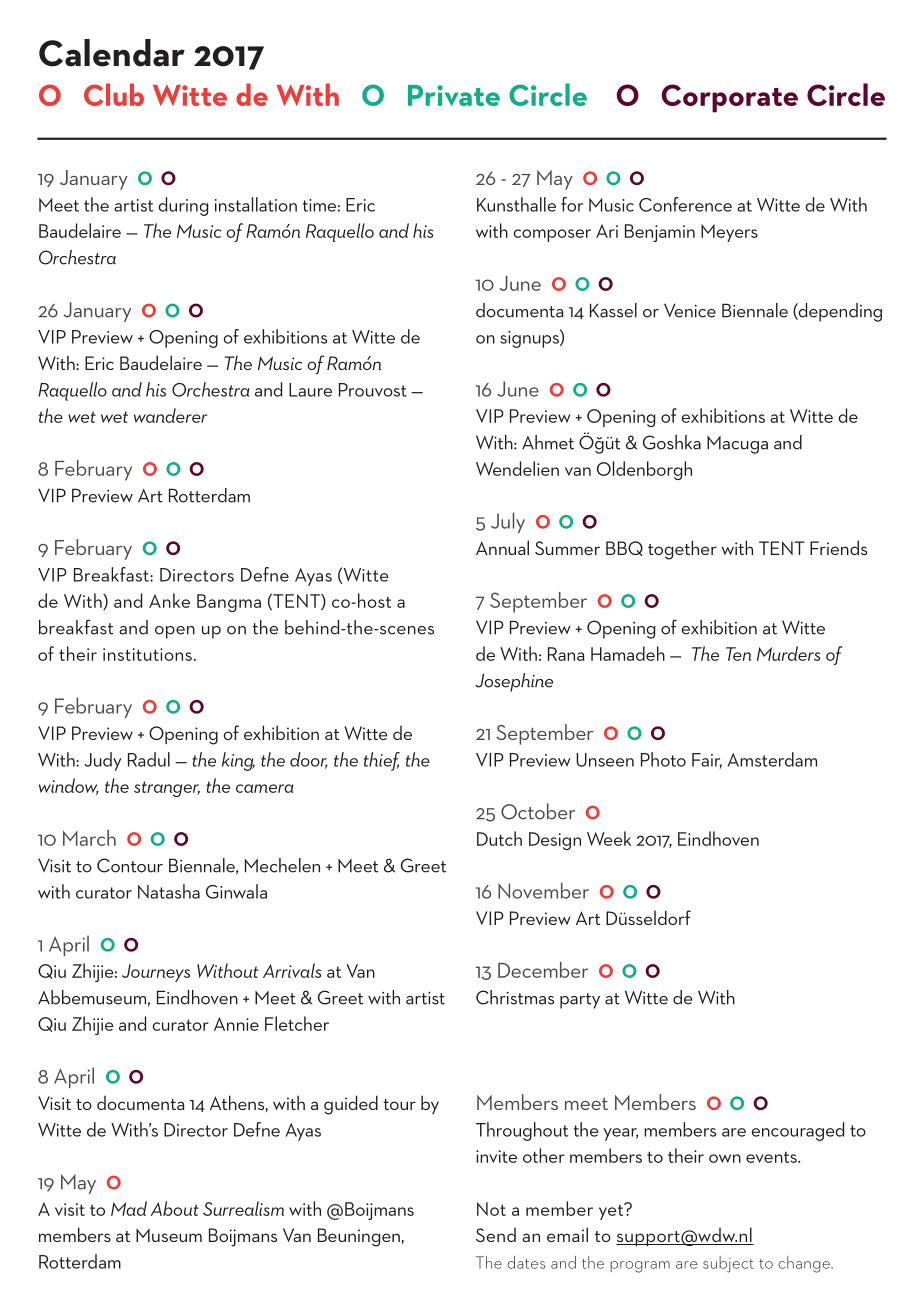 This image has width=924, height=1311. What do you see at coordinates (797, 1131) in the image?
I see `encouraged` at bounding box center [797, 1131].
